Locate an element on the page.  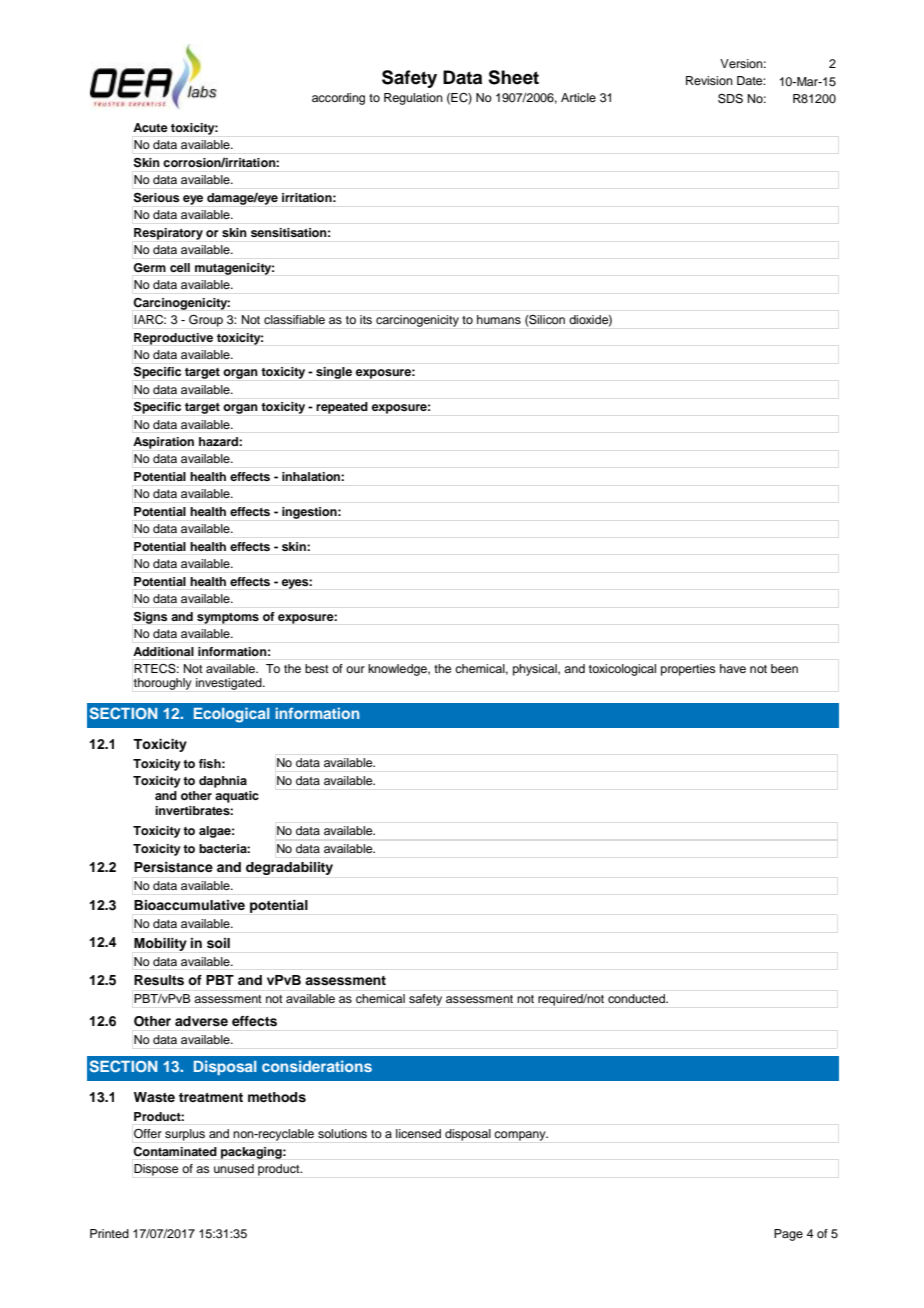
SDS is located at coordinates (730, 99).
